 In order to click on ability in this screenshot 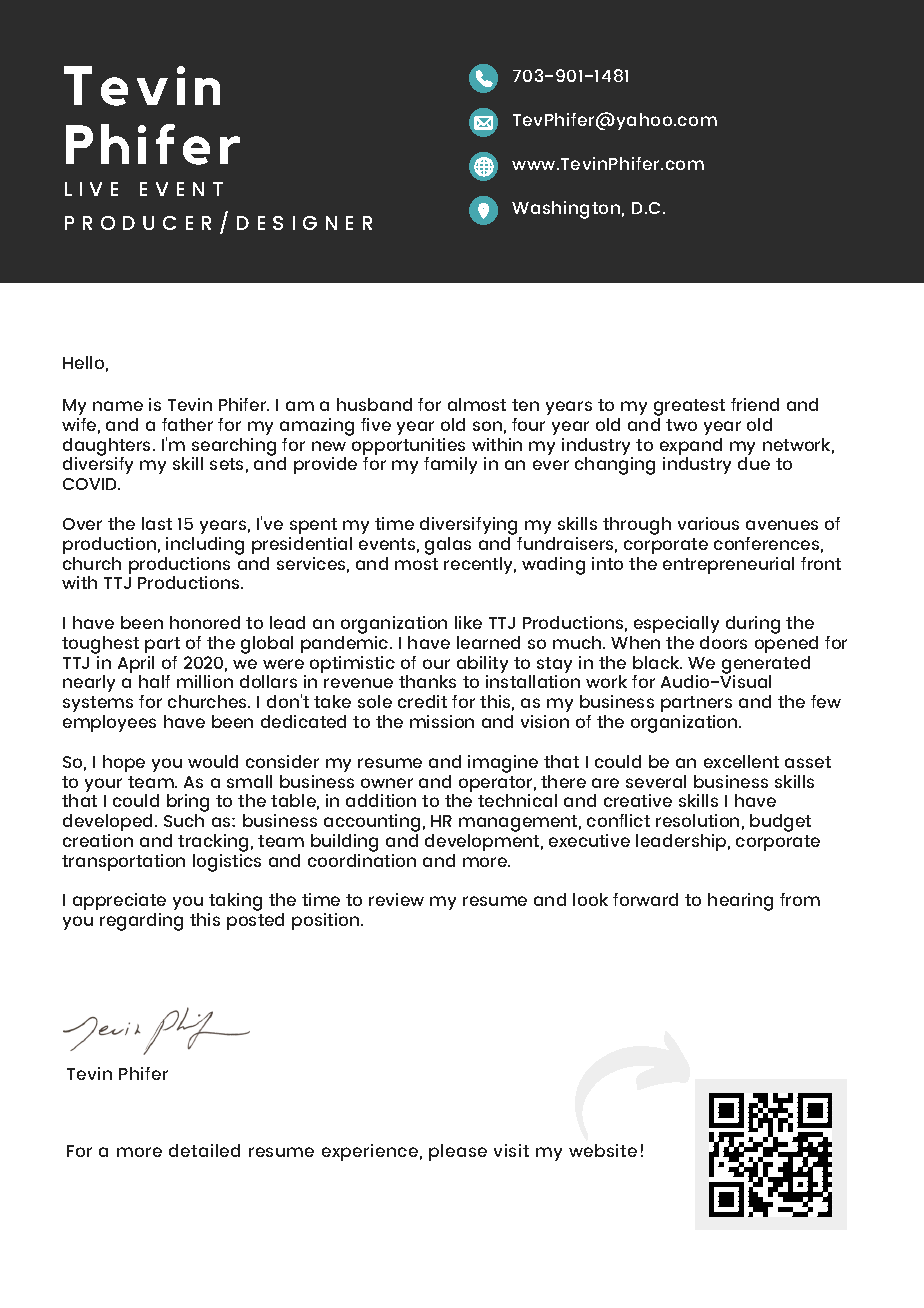, I will do `click(482, 666)`.
